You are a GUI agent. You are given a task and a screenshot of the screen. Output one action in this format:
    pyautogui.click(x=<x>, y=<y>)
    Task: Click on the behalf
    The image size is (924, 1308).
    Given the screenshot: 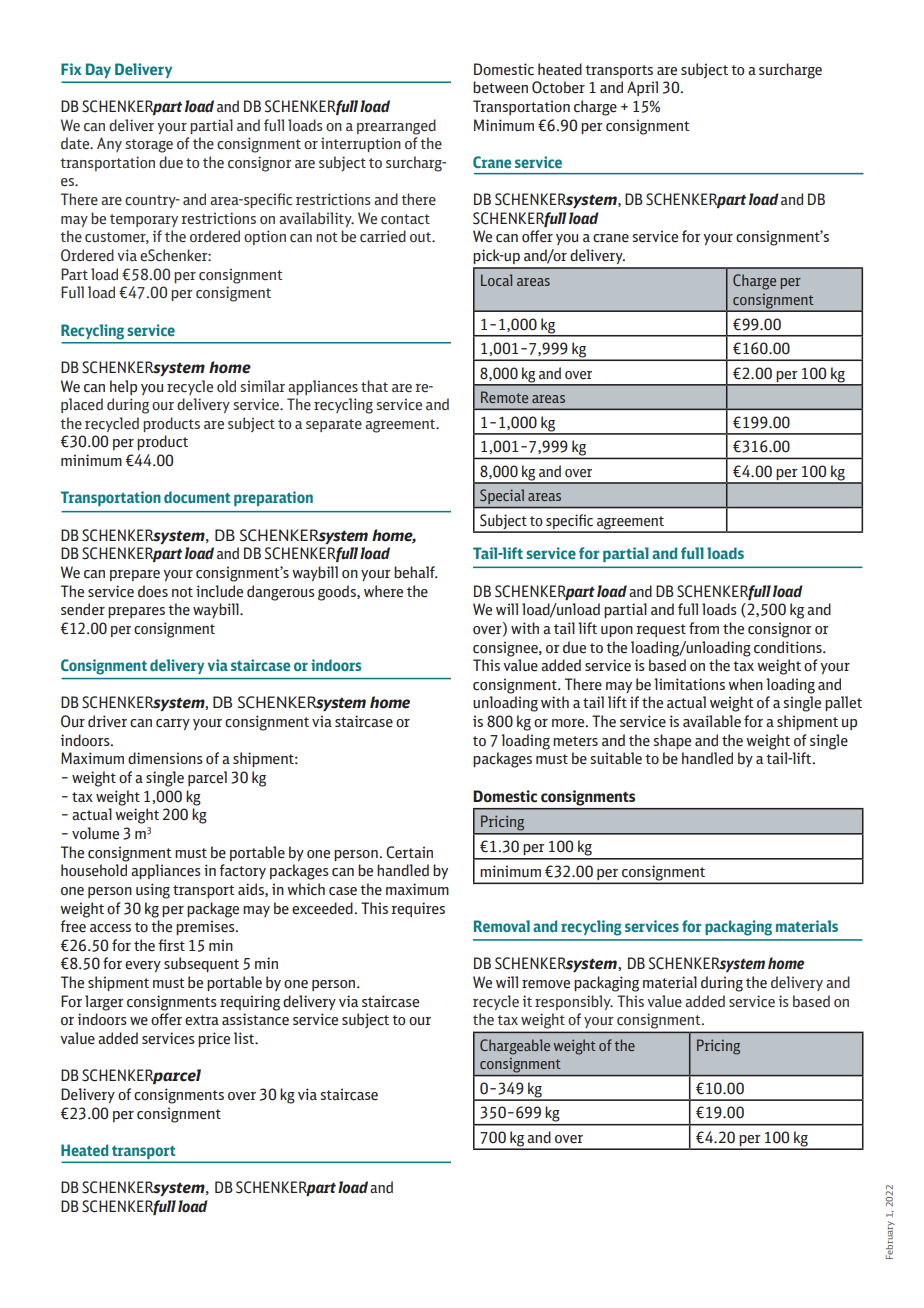 What is the action you would take?
    pyautogui.click(x=415, y=572)
